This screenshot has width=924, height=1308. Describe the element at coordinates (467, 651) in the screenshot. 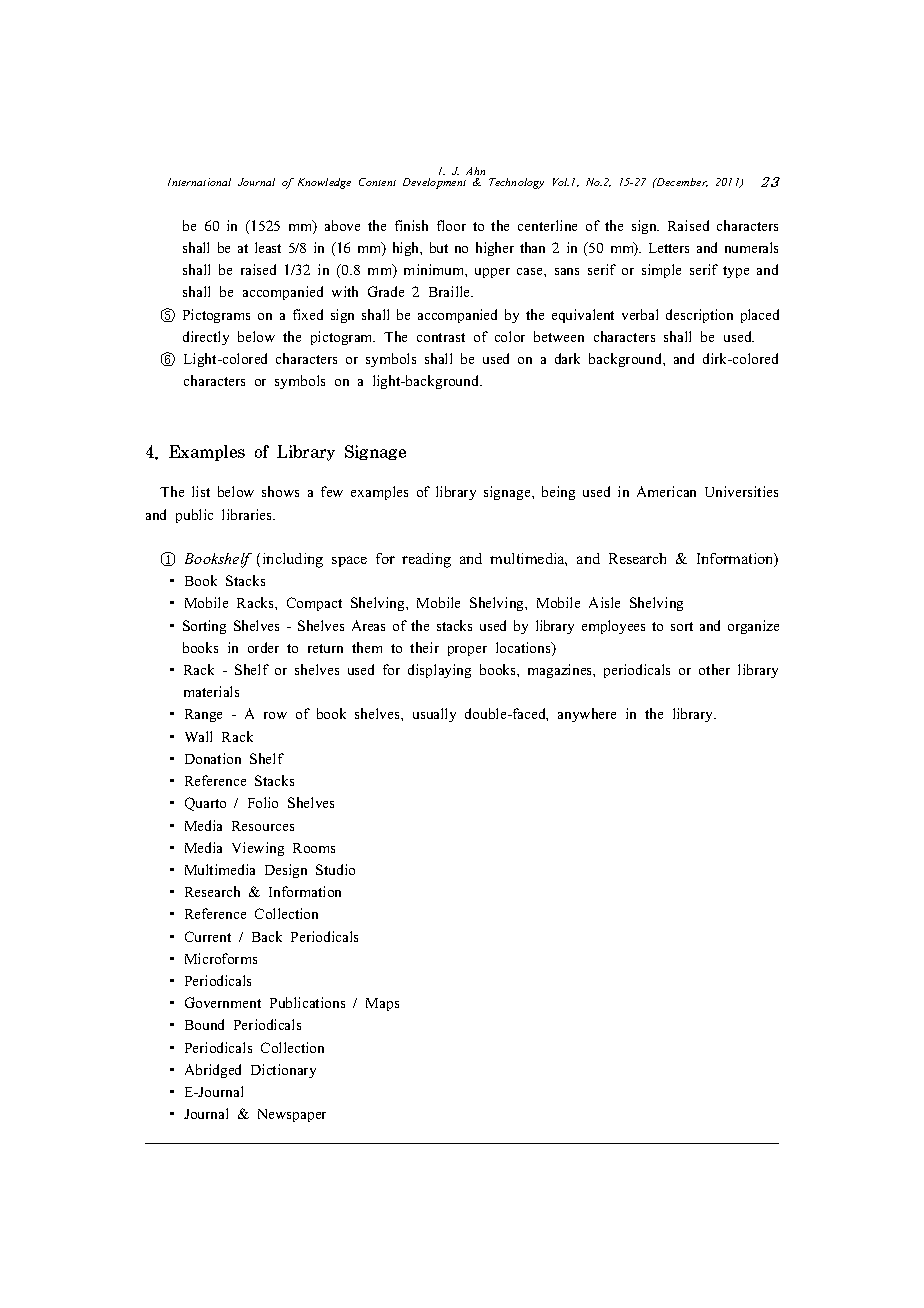

I see `proper` at that location.
